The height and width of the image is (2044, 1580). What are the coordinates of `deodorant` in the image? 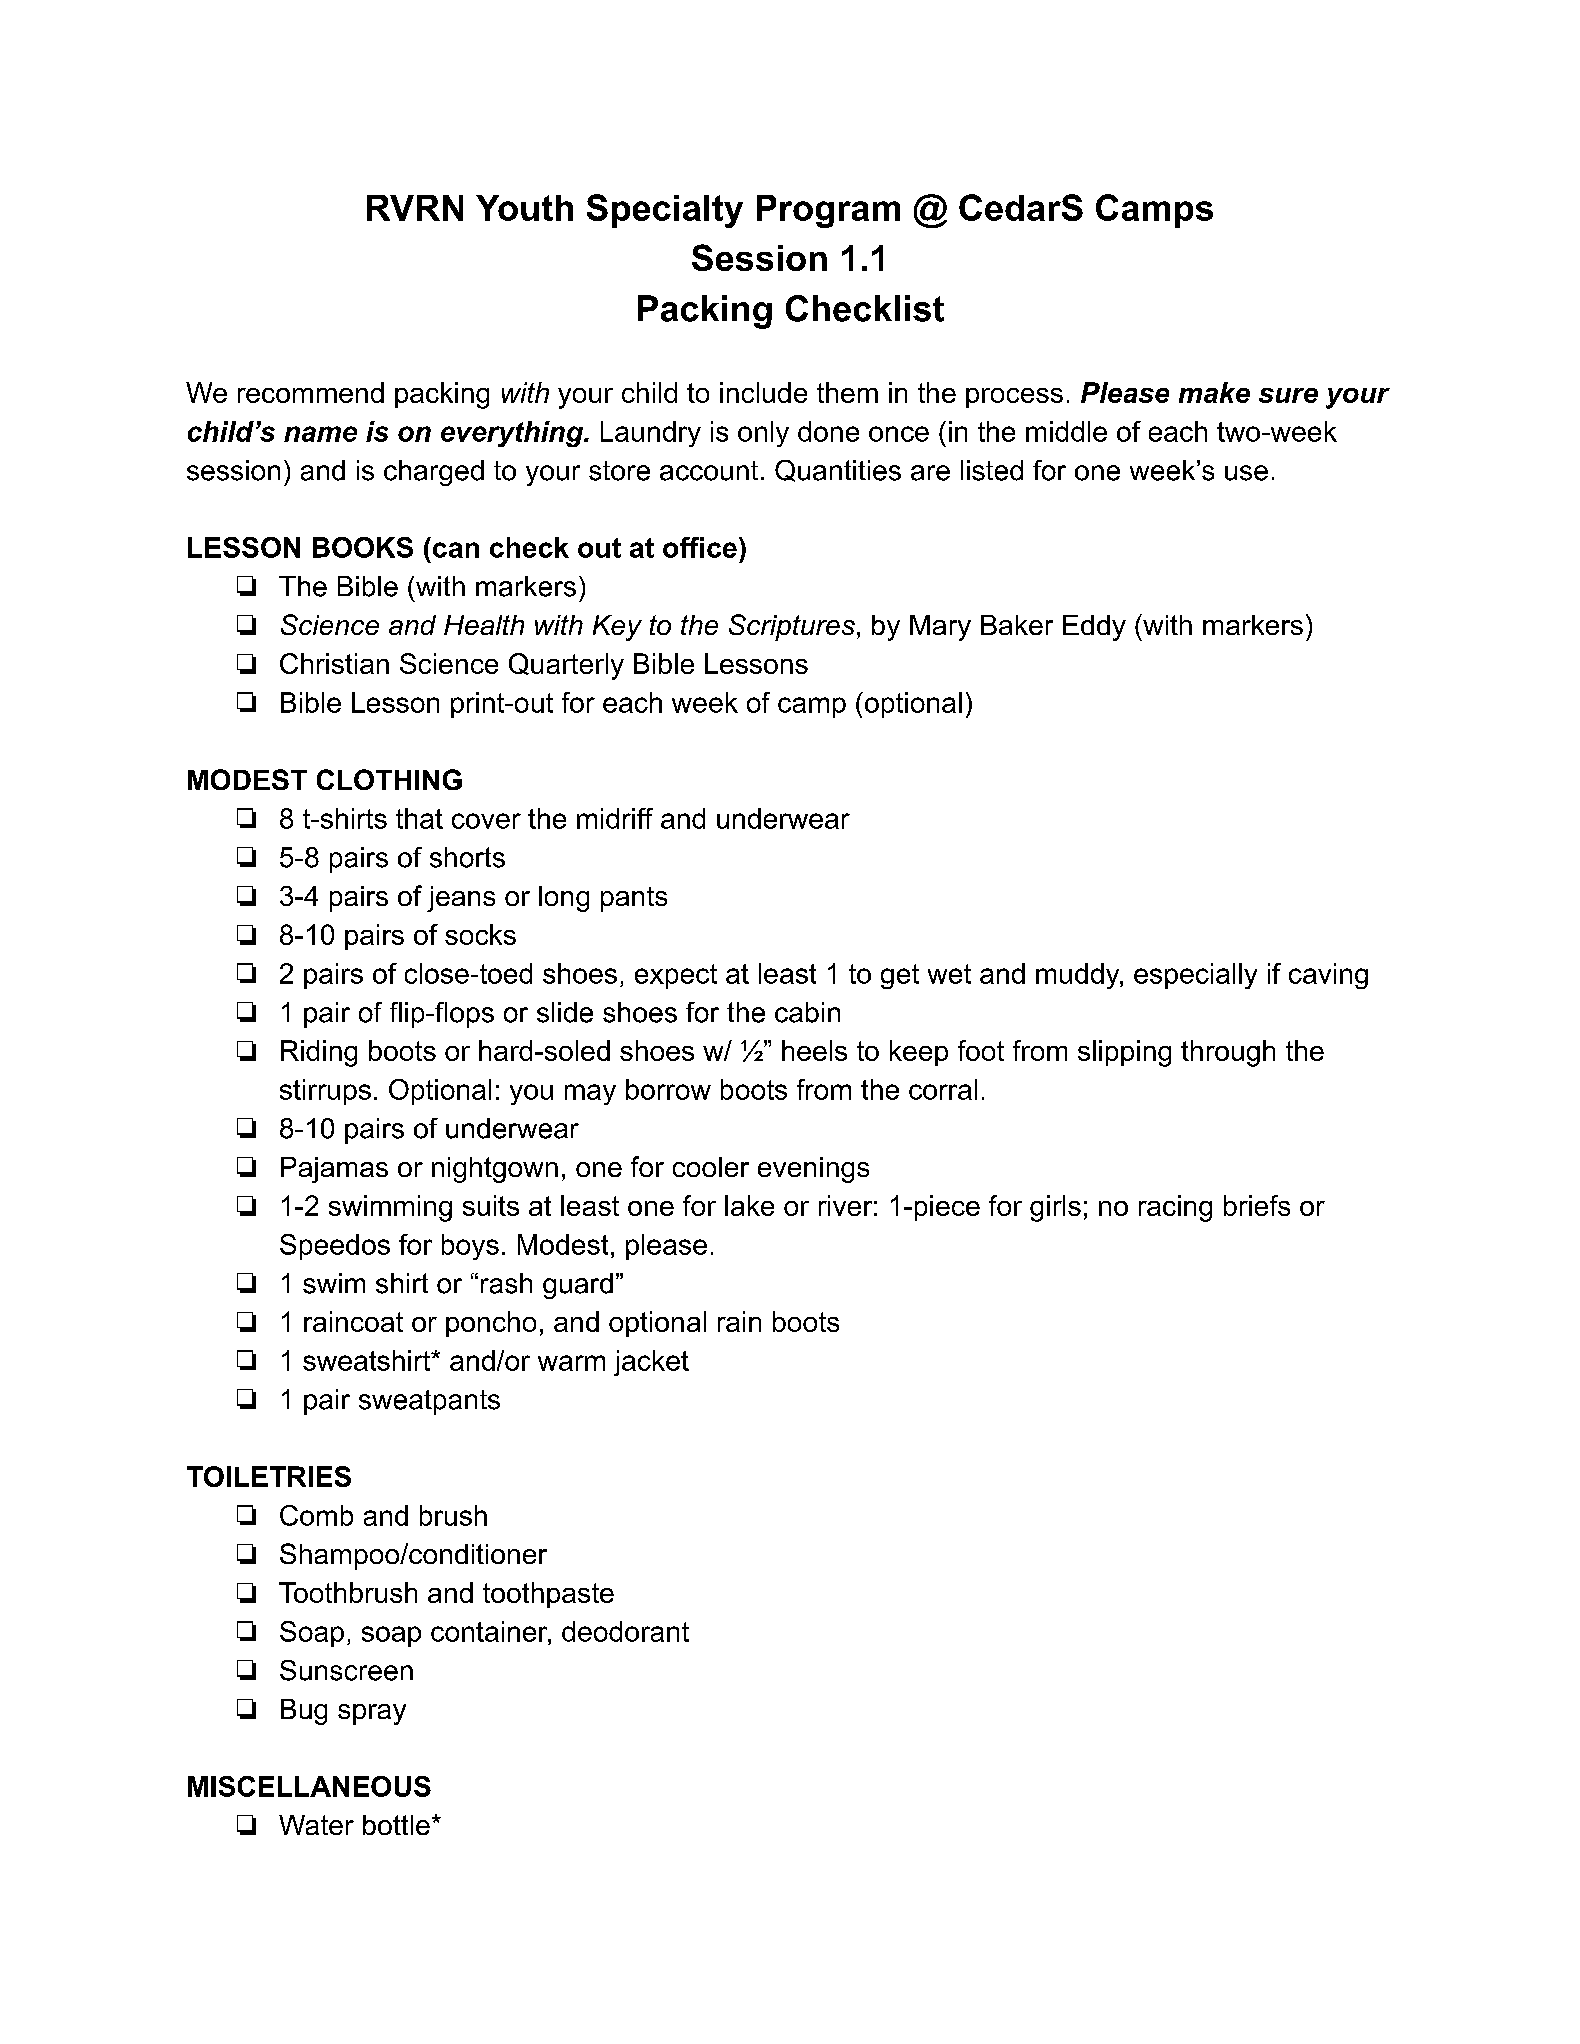 It's located at (625, 1631).
